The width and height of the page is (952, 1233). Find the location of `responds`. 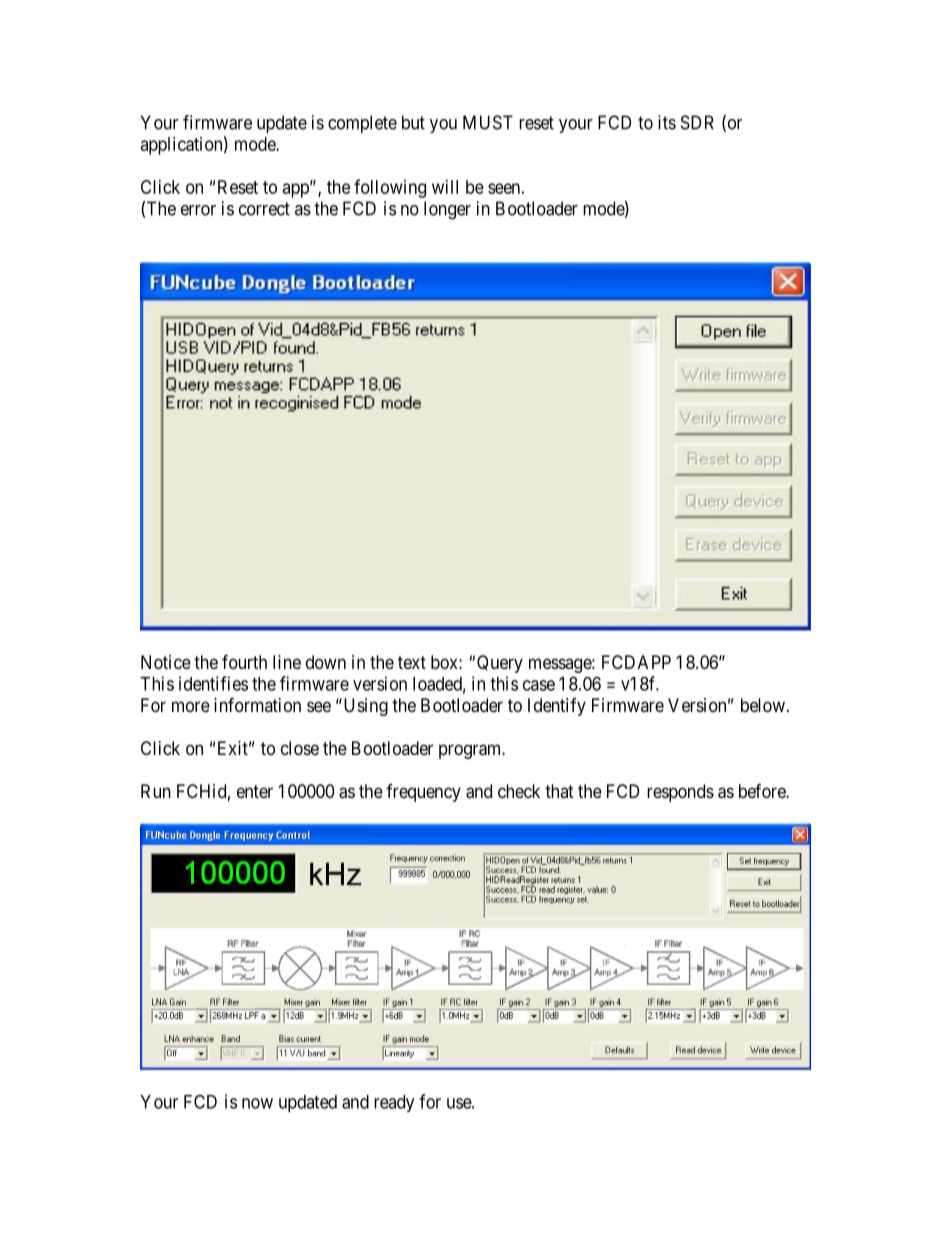

responds is located at coordinates (680, 793).
